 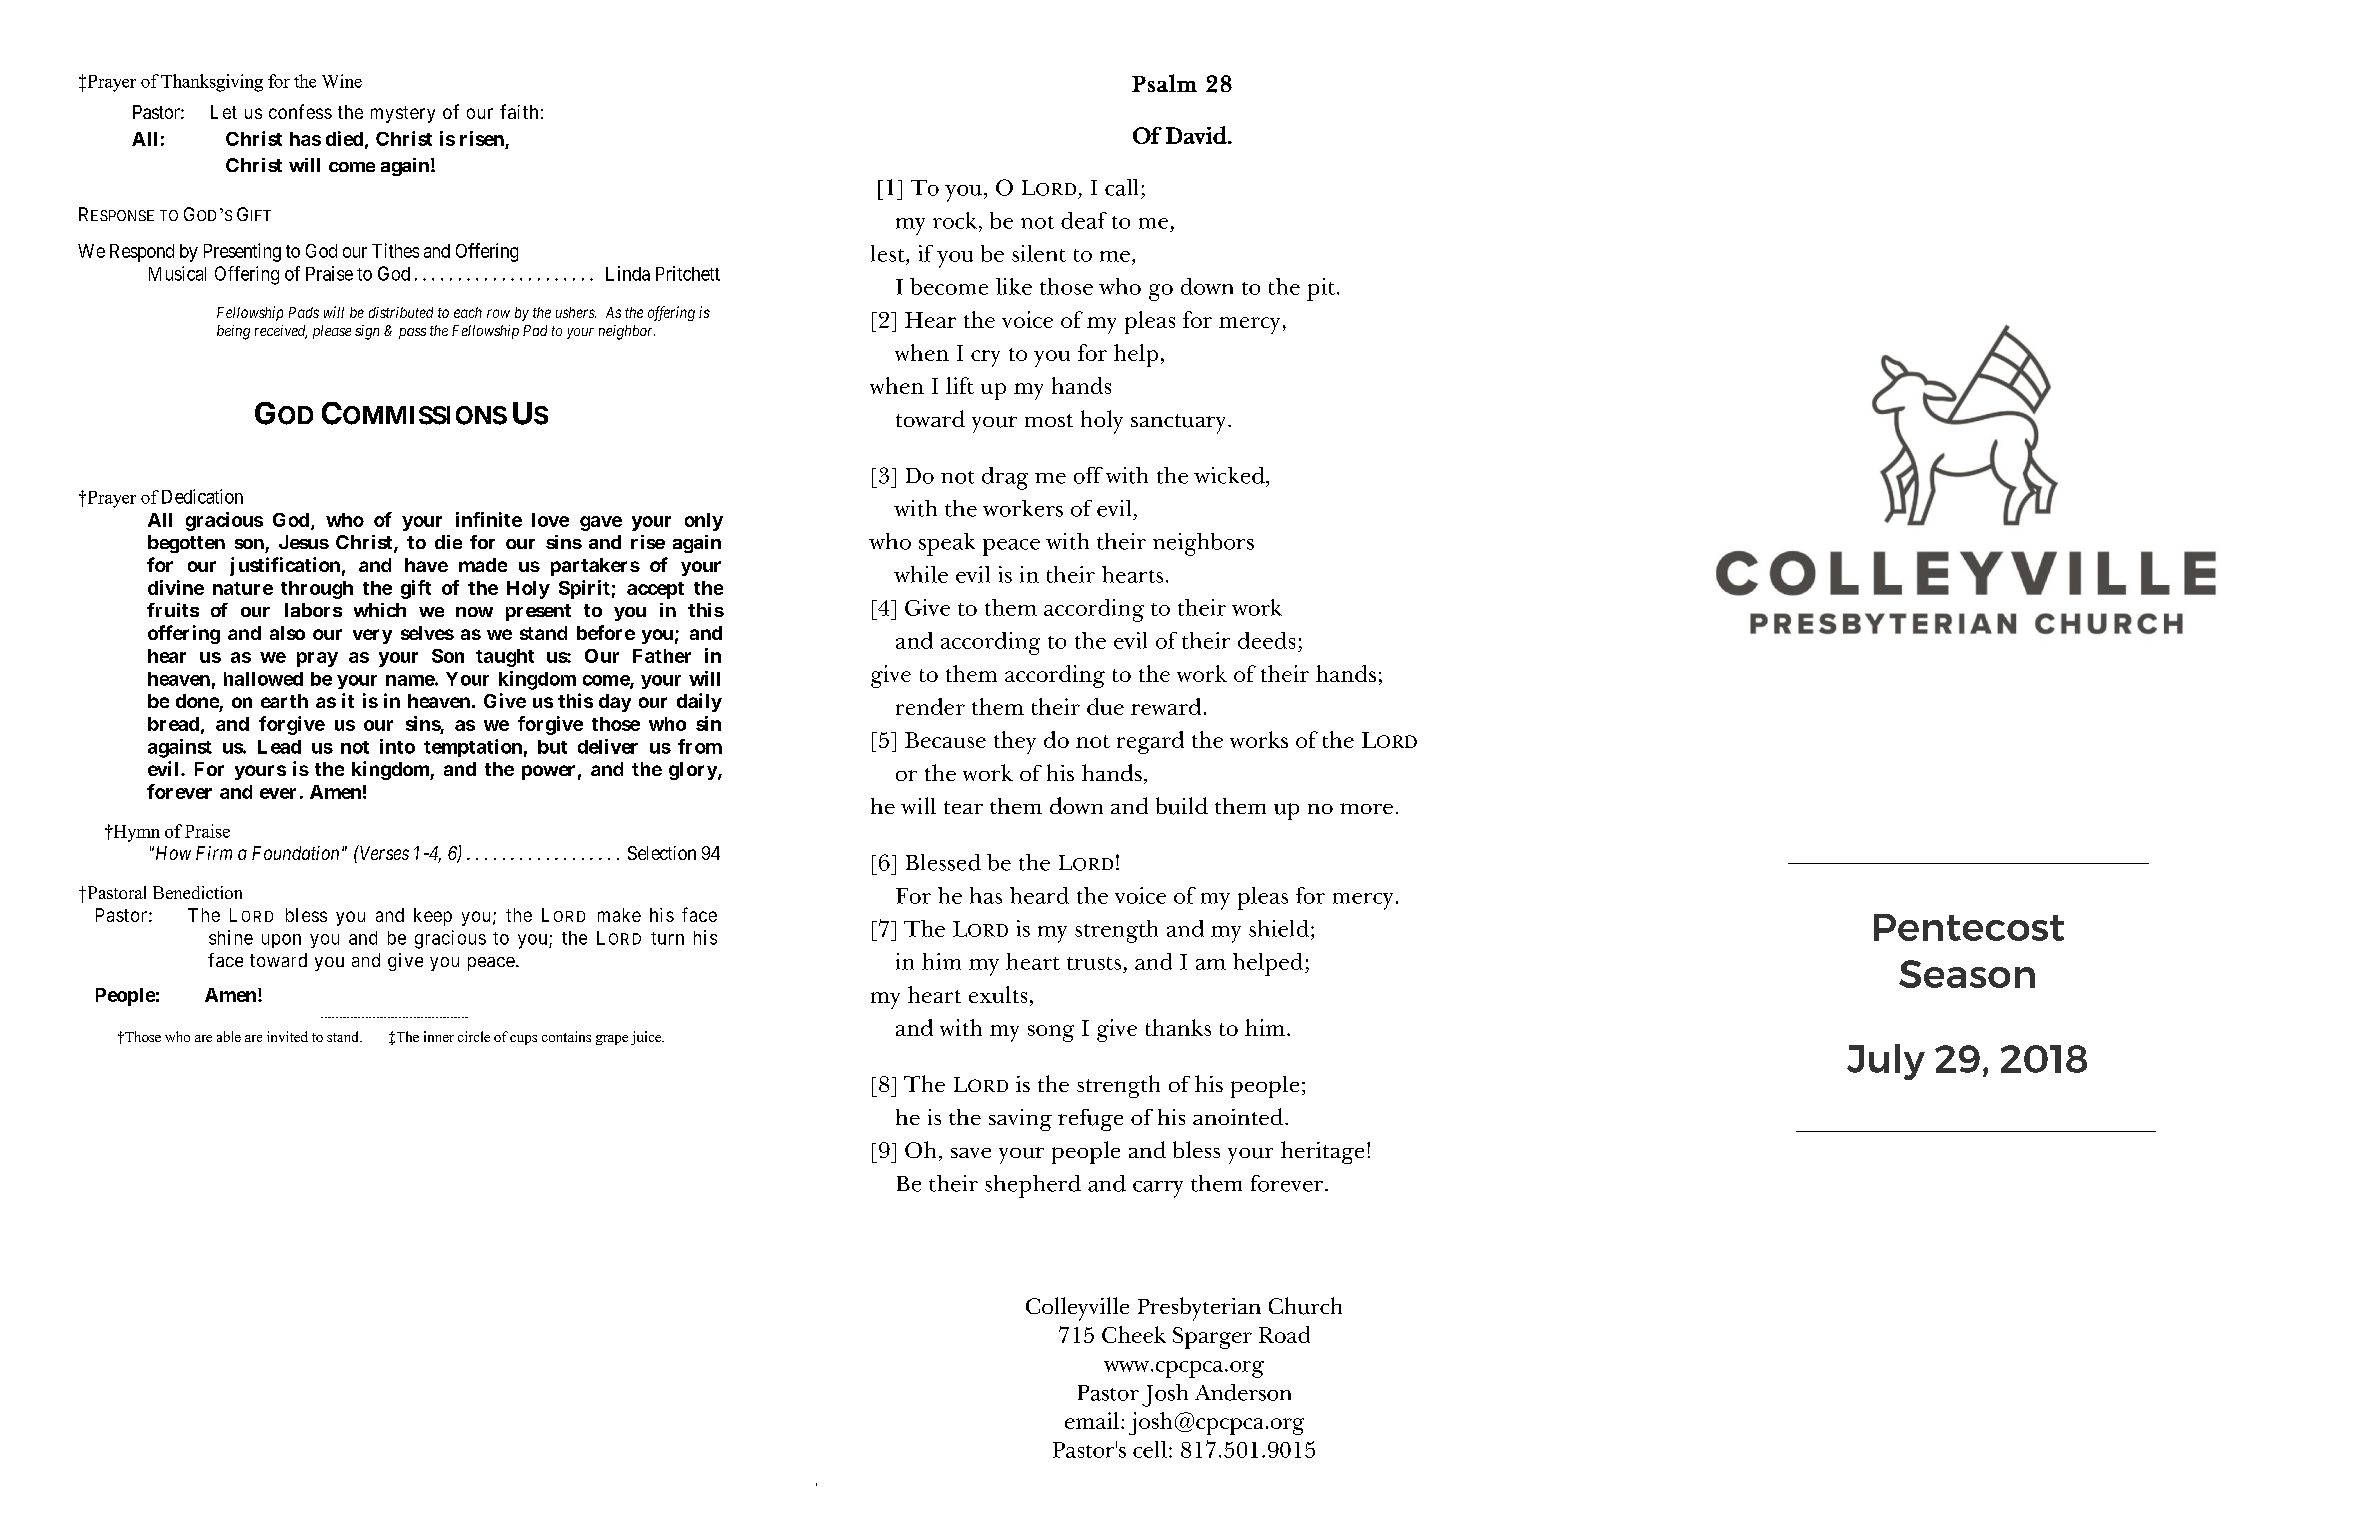 What do you see at coordinates (344, 138) in the screenshot?
I see `died` at bounding box center [344, 138].
